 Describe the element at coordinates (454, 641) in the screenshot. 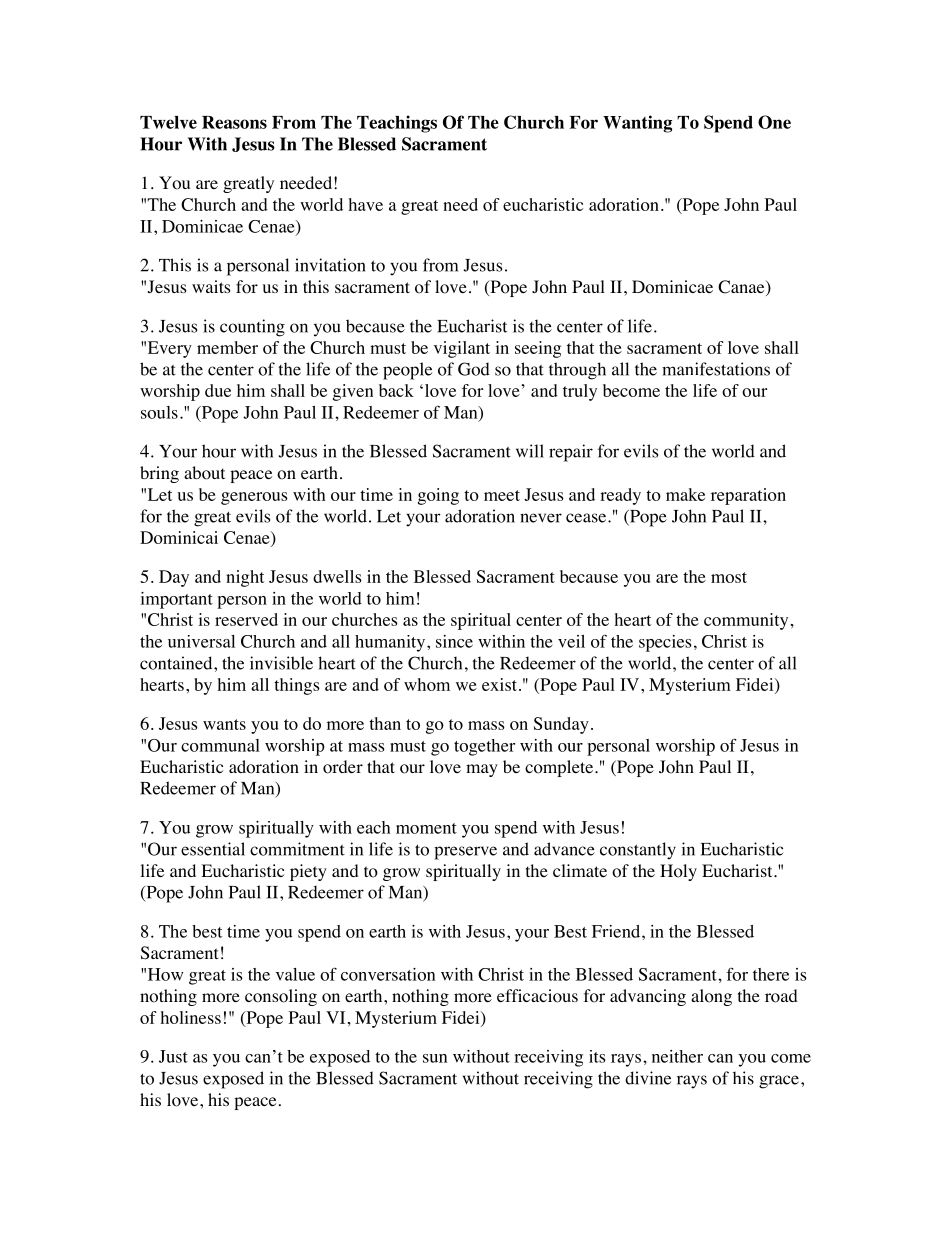

I see `since` at that location.
